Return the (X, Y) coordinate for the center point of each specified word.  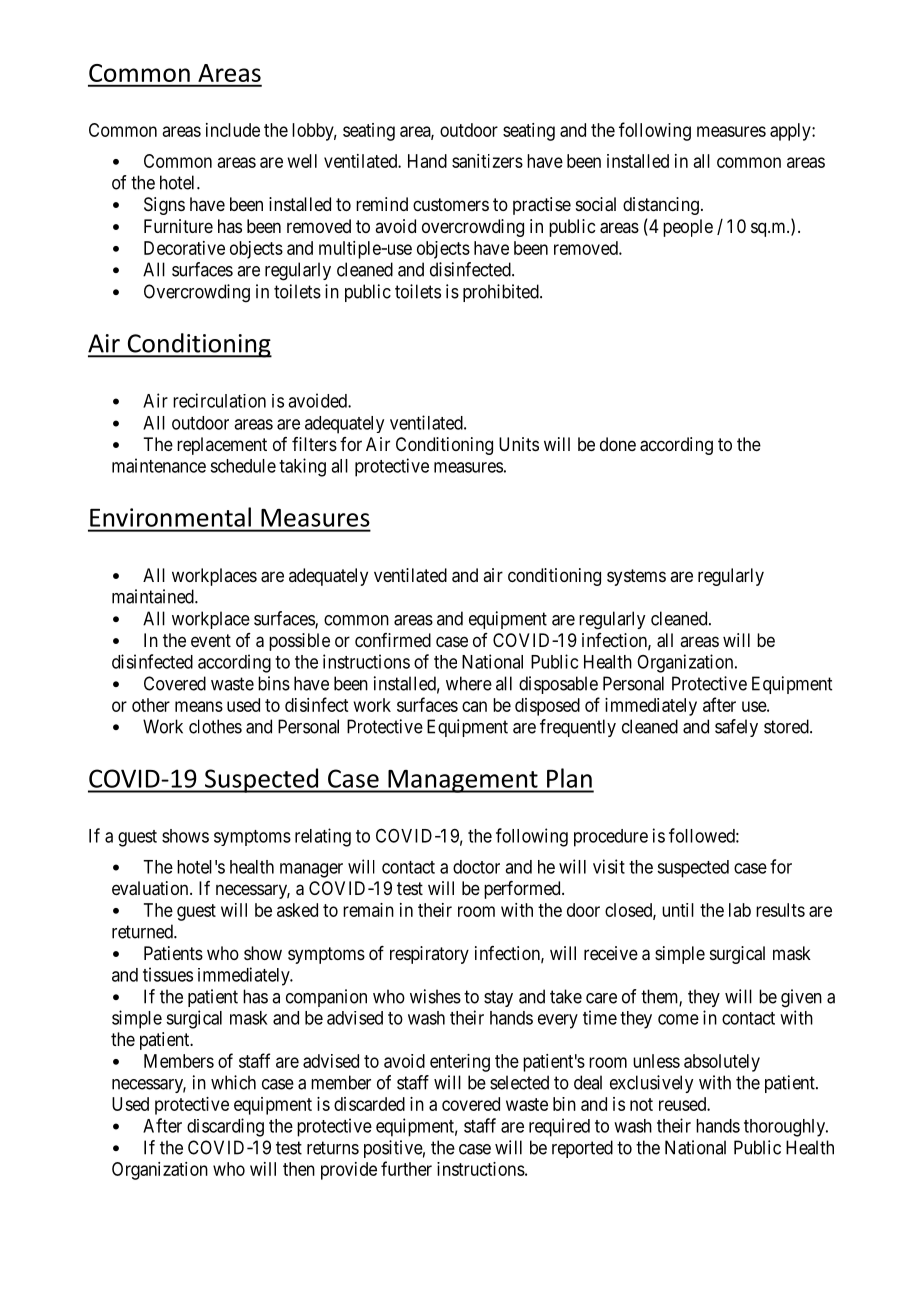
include (233, 130)
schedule (243, 466)
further (406, 1168)
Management (463, 781)
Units (519, 444)
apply (791, 132)
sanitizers (487, 161)
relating (323, 837)
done (618, 444)
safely (736, 728)
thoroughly (785, 1128)
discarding (225, 1127)
